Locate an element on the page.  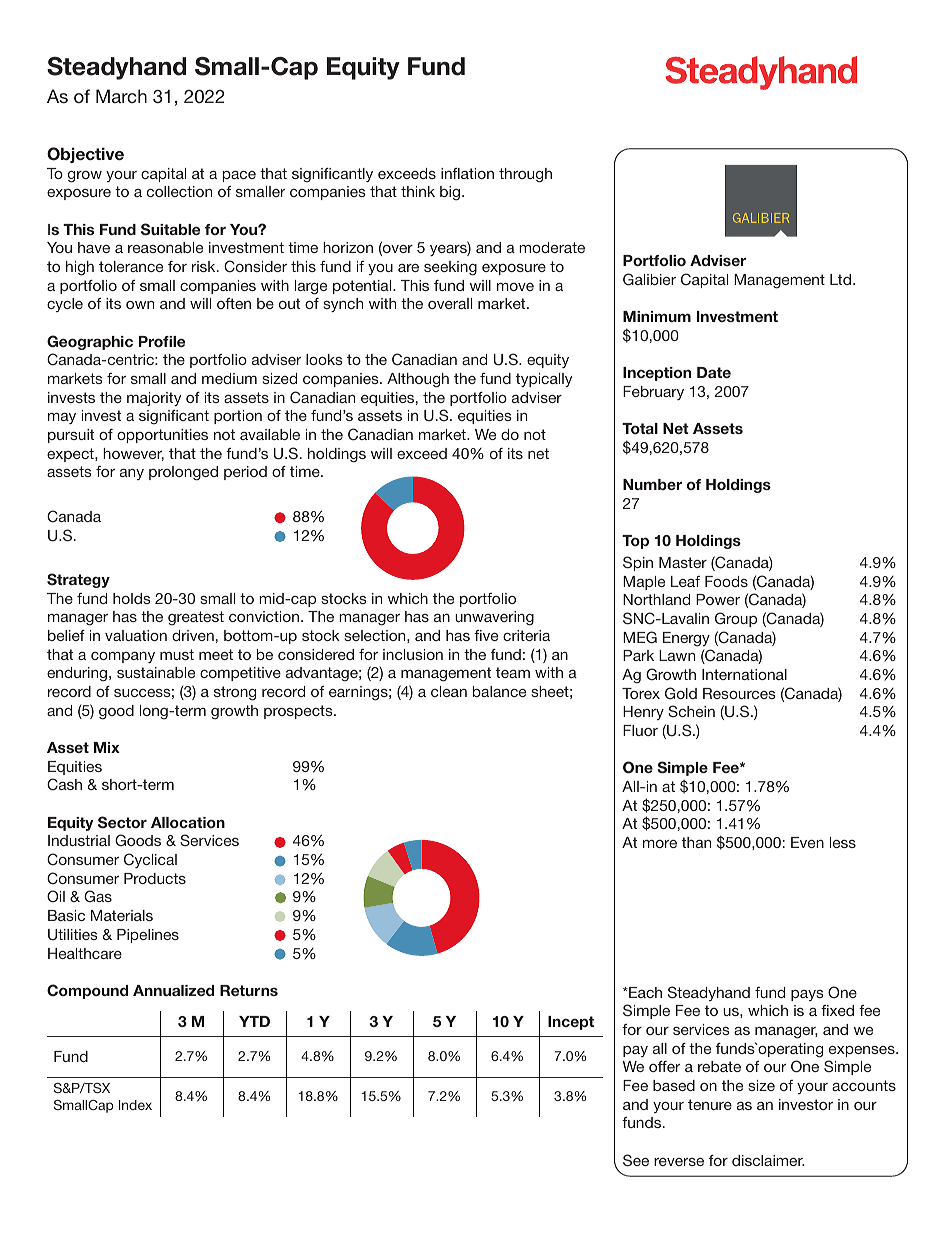
Group is located at coordinates (736, 619).
